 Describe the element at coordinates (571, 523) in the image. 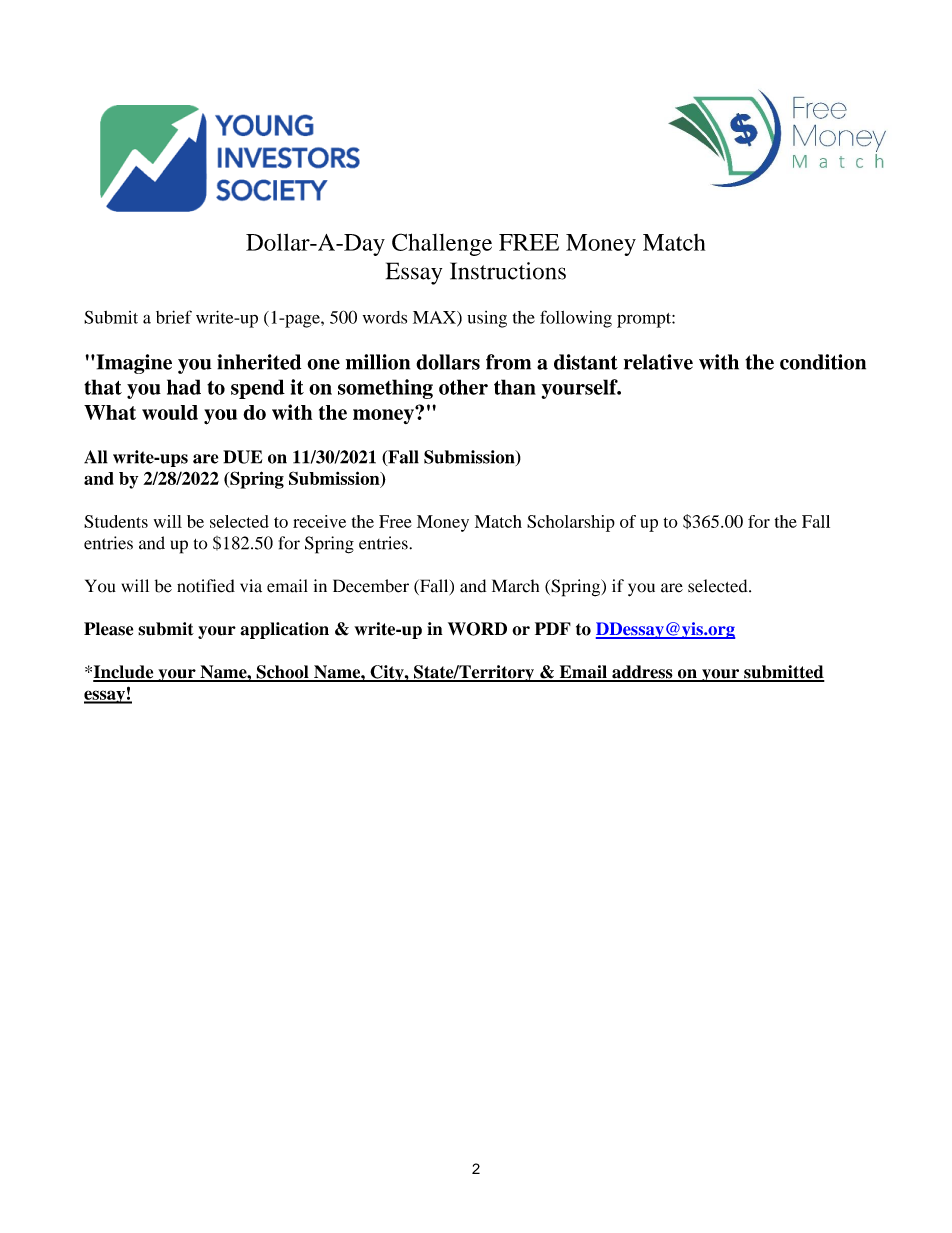

I see `Scholarship` at that location.
